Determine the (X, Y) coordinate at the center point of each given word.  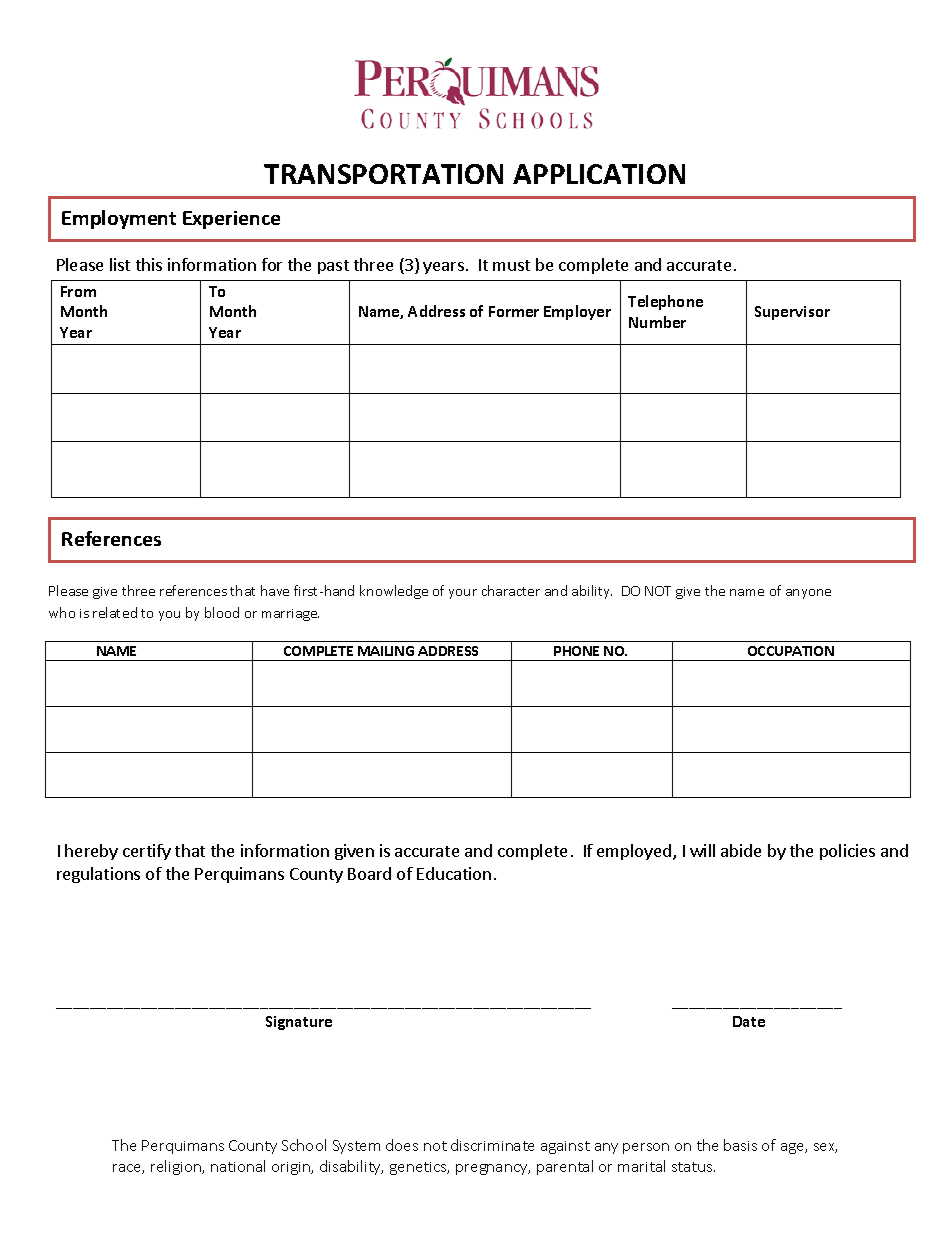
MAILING (386, 651)
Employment (119, 219)
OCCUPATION (791, 651)
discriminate (492, 1145)
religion (177, 1167)
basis (740, 1145)
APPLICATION (599, 174)
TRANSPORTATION (383, 174)
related (115, 612)
